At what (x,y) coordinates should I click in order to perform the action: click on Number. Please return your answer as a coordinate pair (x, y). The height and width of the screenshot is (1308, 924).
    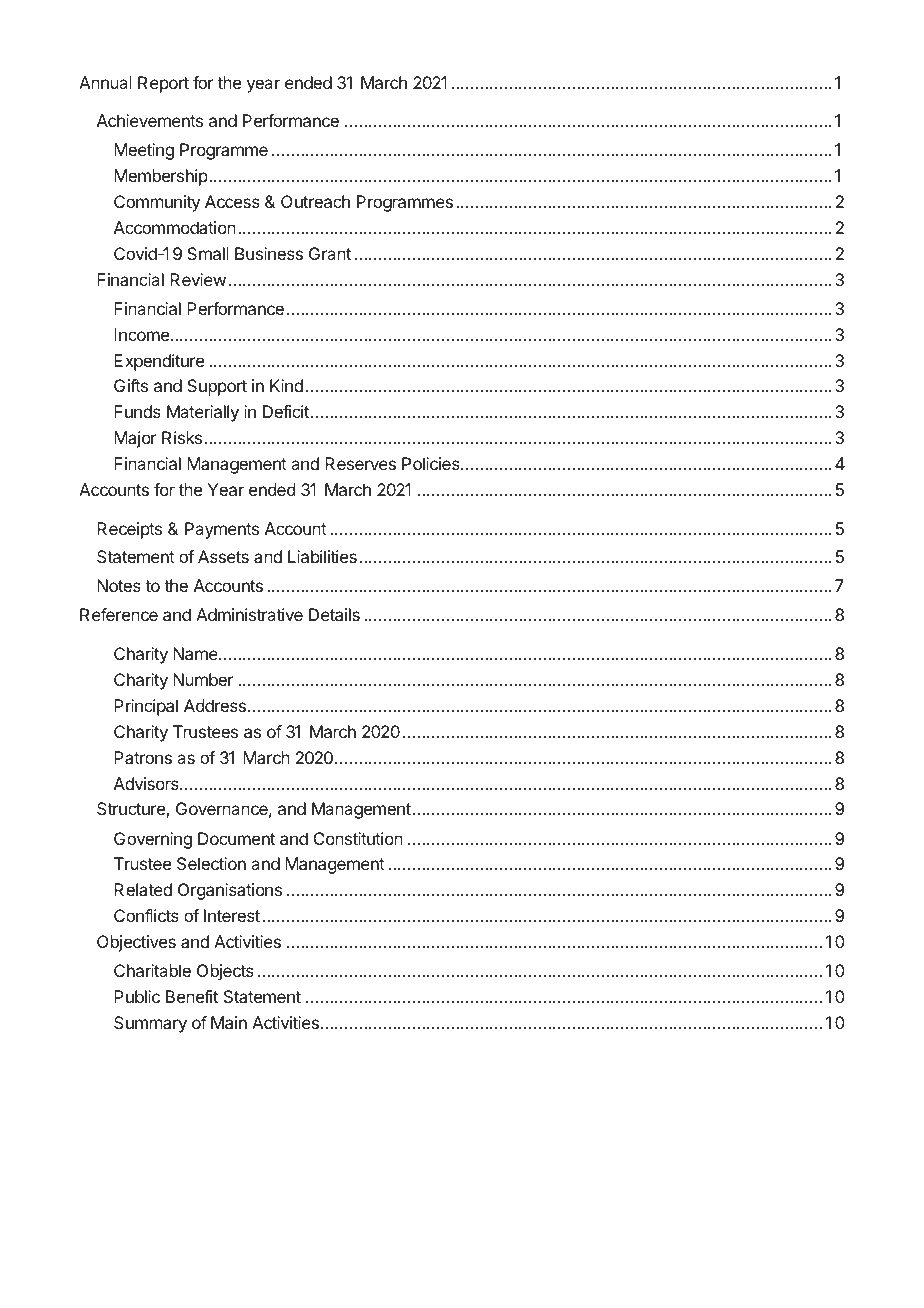
    Looking at the image, I should click on (203, 679).
